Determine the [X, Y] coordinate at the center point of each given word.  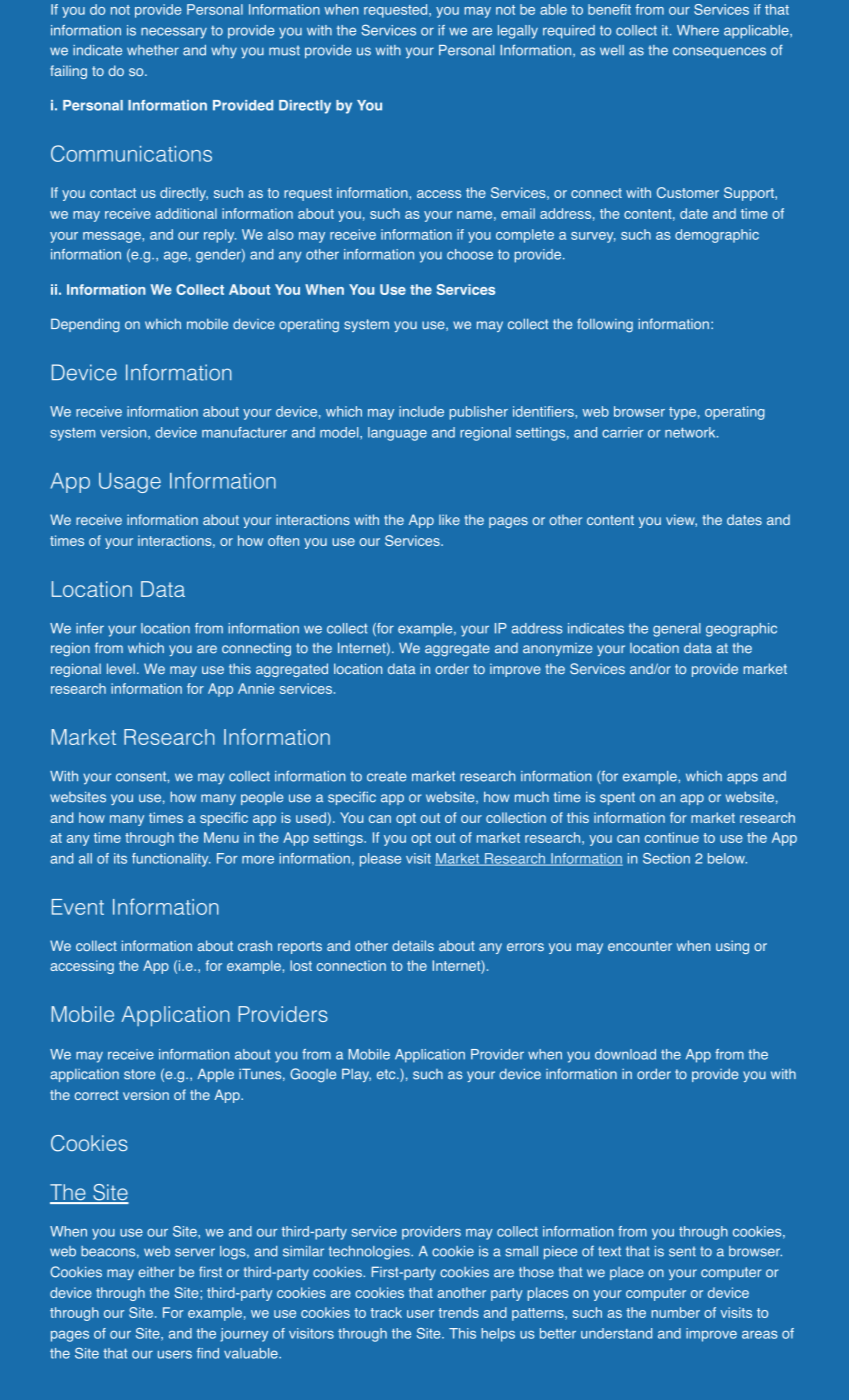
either [156, 1272]
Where [698, 30]
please [380, 860]
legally [518, 32]
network [691, 432]
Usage [130, 483]
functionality [171, 860]
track [386, 1312]
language [397, 434]
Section [666, 858]
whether [153, 50]
